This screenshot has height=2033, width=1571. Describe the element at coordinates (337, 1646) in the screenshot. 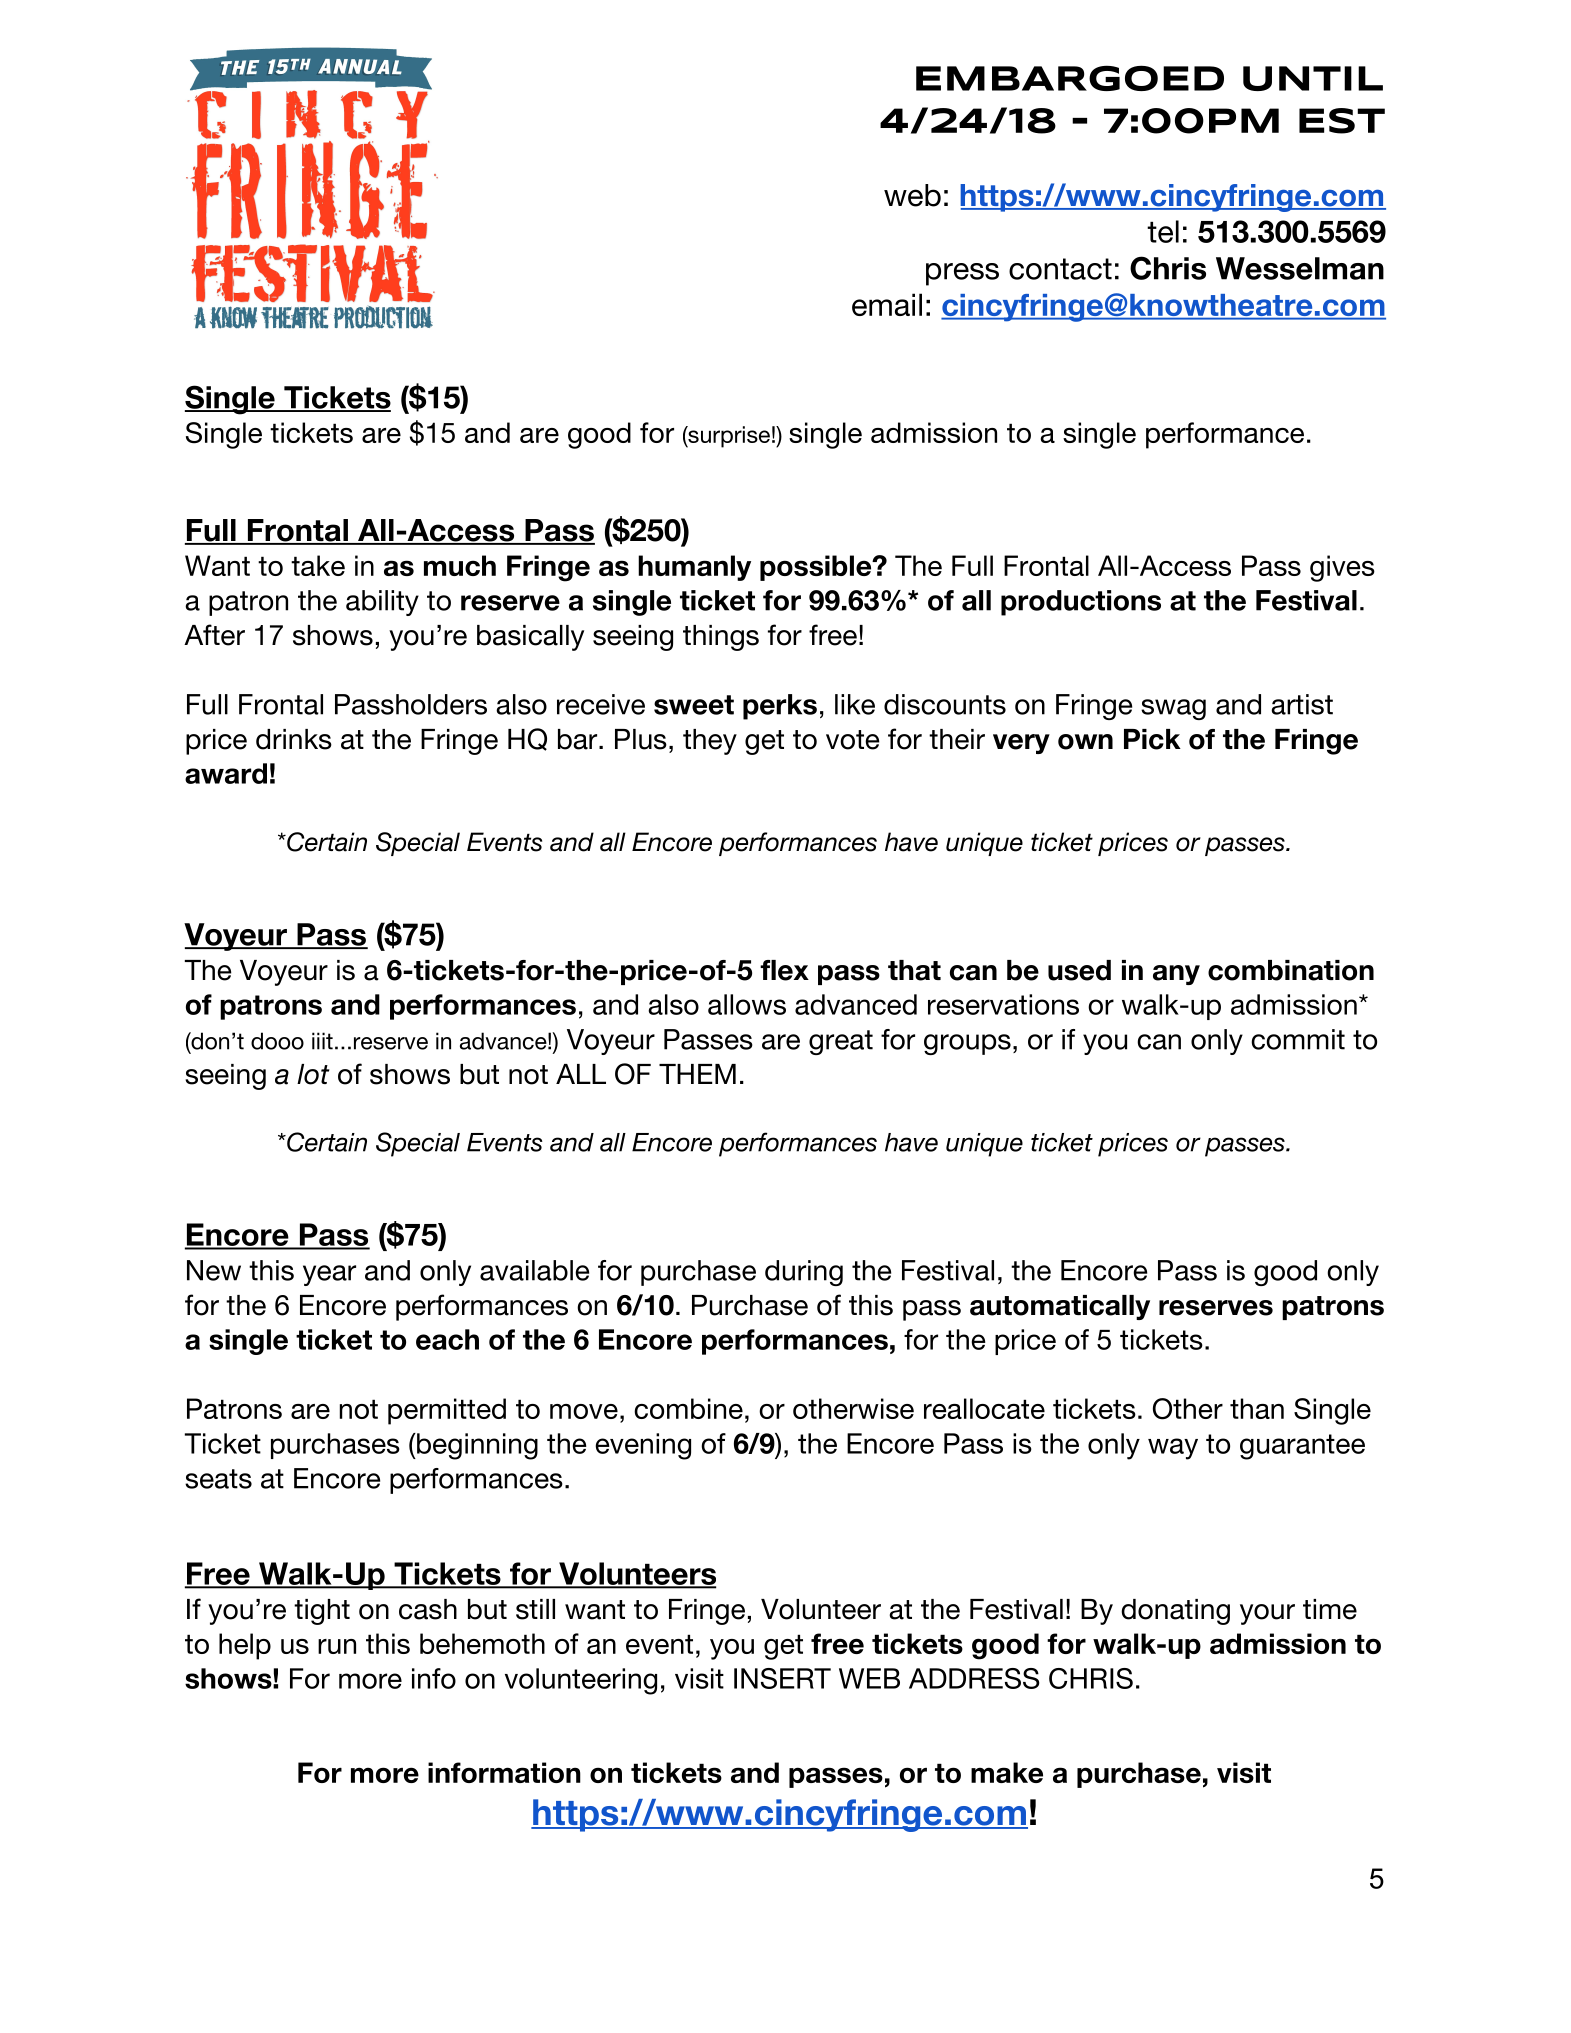

I see `run` at that location.
